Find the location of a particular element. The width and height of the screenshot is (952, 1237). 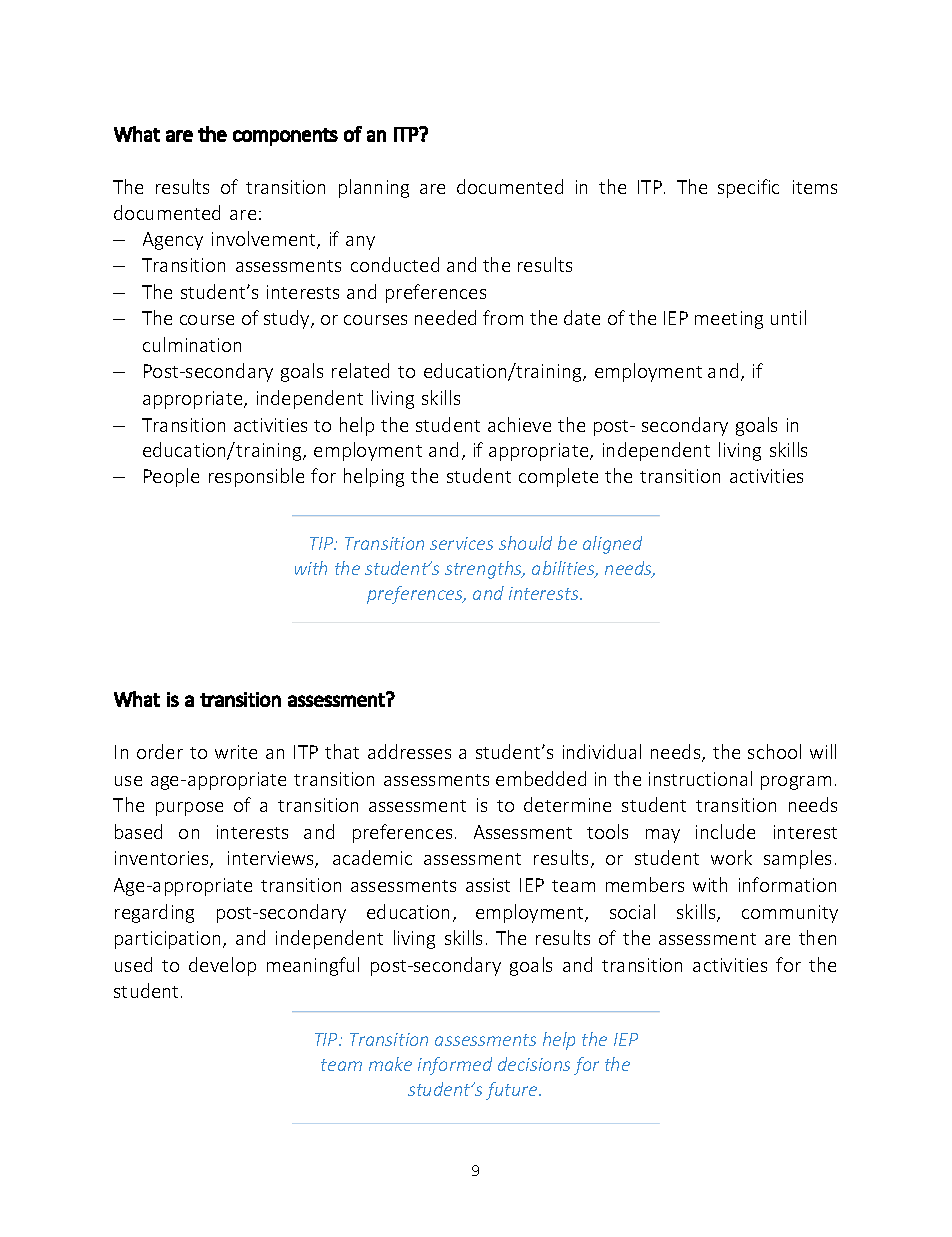

achieve is located at coordinates (519, 424).
